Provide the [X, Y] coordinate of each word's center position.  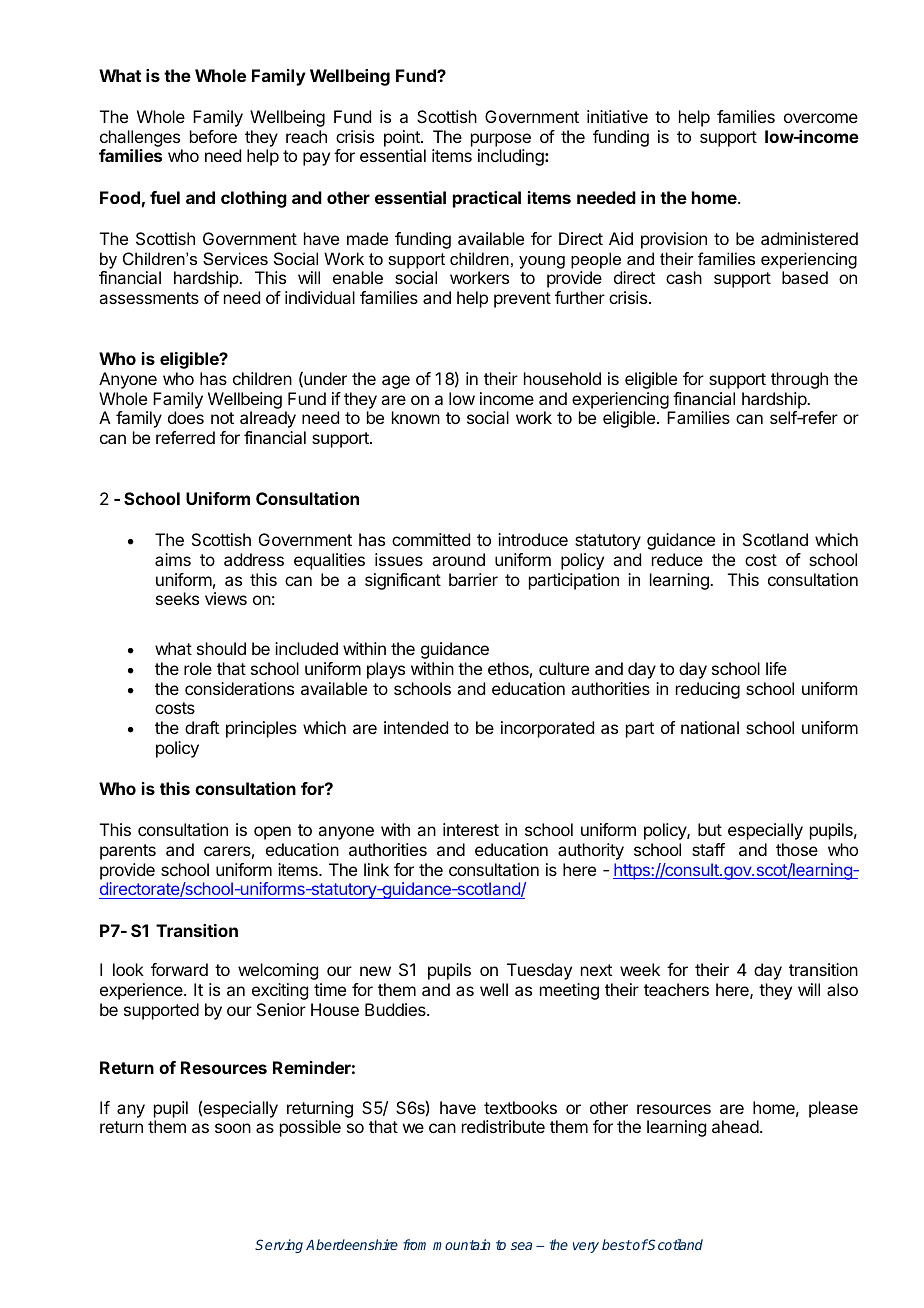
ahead [735, 1126]
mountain [461, 1244]
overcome [821, 118]
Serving [279, 1246]
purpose [501, 140]
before [213, 136]
